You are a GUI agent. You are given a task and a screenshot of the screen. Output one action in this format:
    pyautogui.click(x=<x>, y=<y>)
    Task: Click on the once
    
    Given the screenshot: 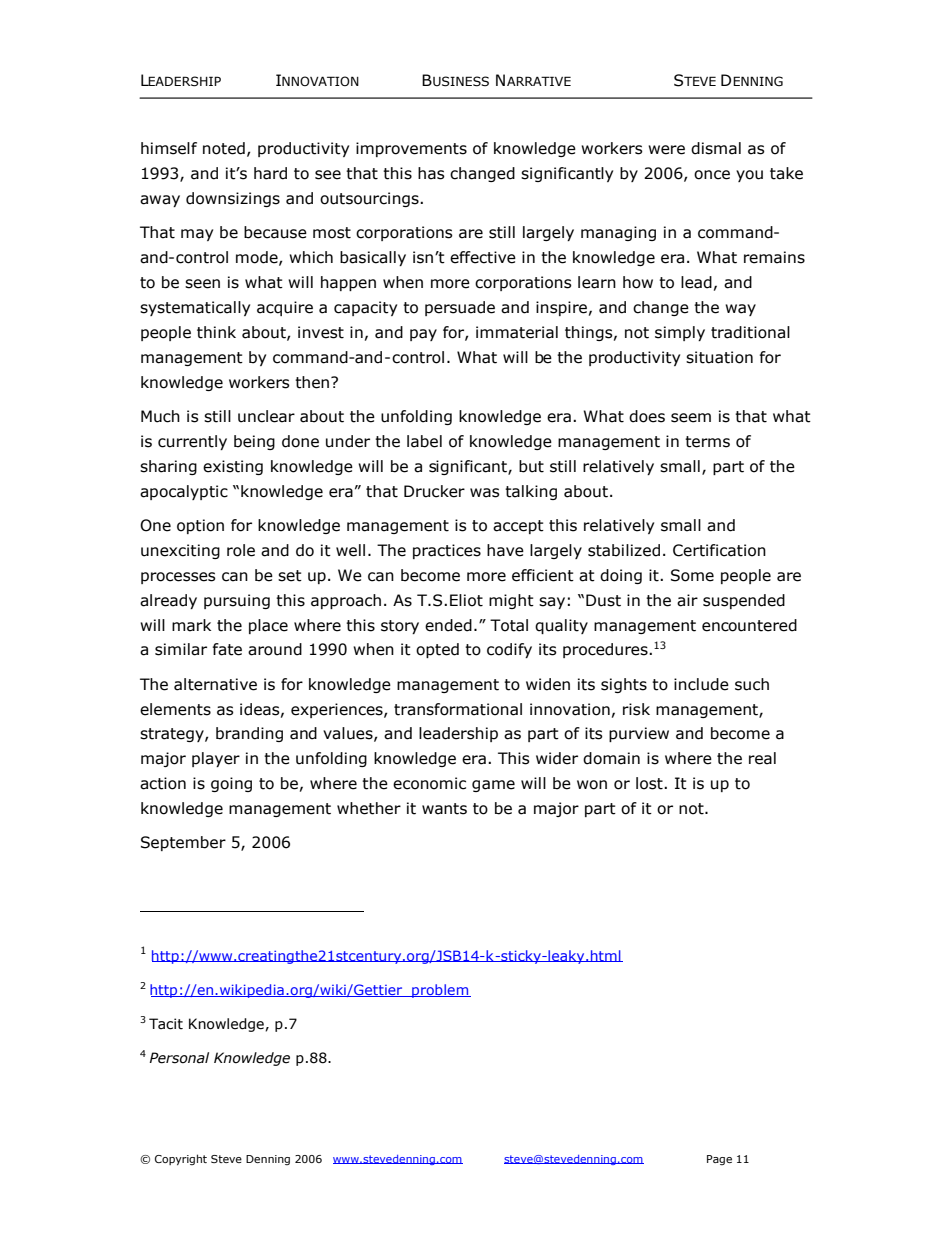 What is the action you would take?
    pyautogui.click(x=712, y=175)
